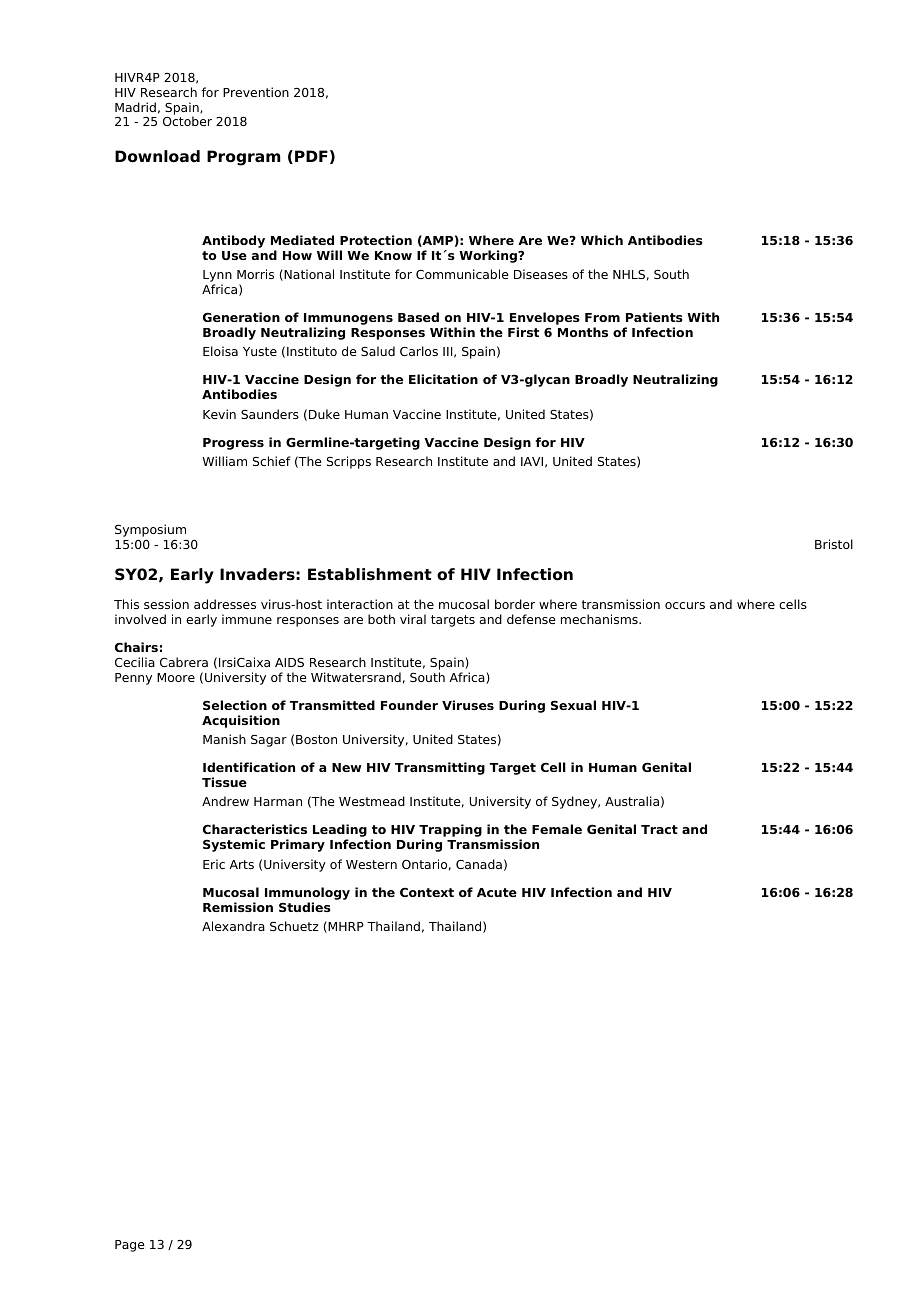  Describe the element at coordinates (602, 240) in the image. I see `Which` at that location.
